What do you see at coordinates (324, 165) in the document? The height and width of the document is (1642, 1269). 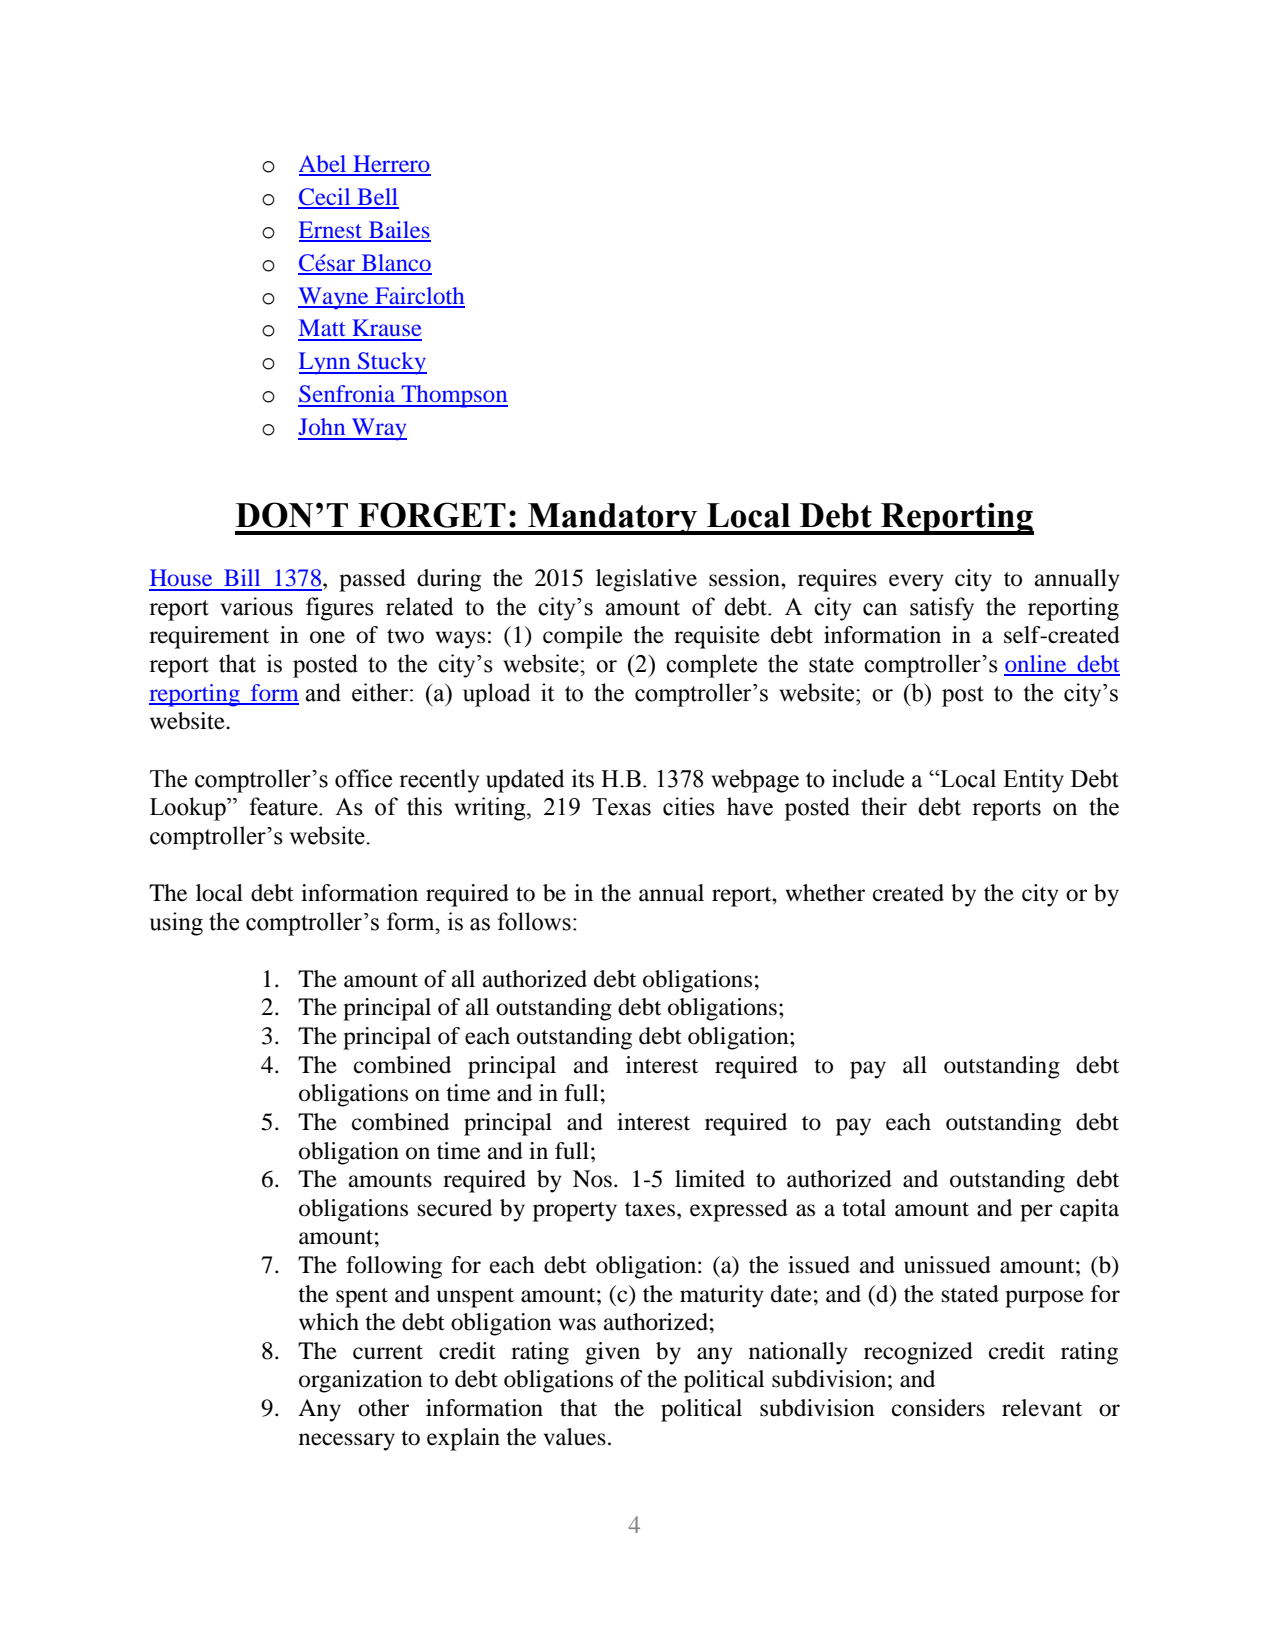 I see `Abel` at bounding box center [324, 165].
